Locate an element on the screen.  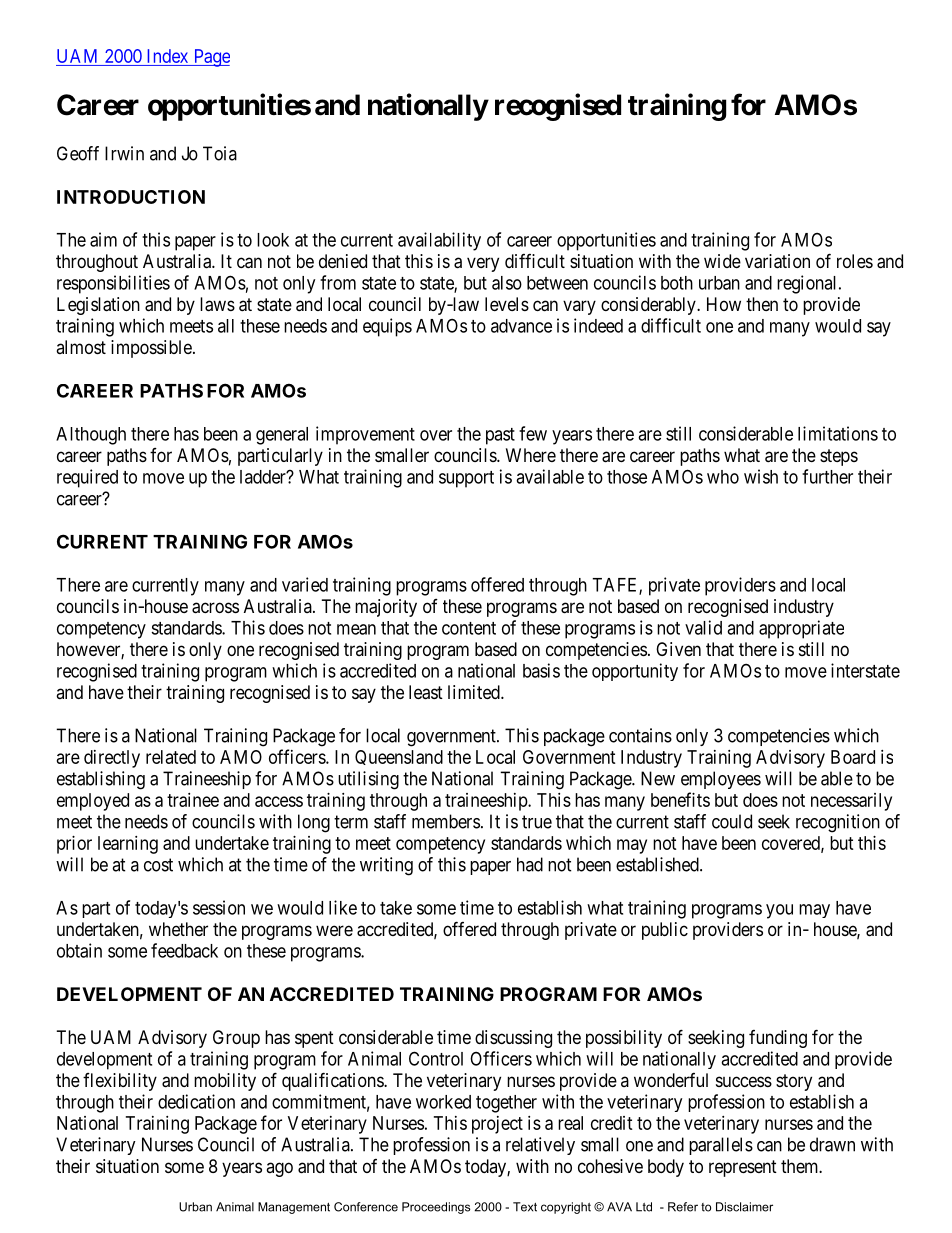
represent is located at coordinates (743, 1168).
